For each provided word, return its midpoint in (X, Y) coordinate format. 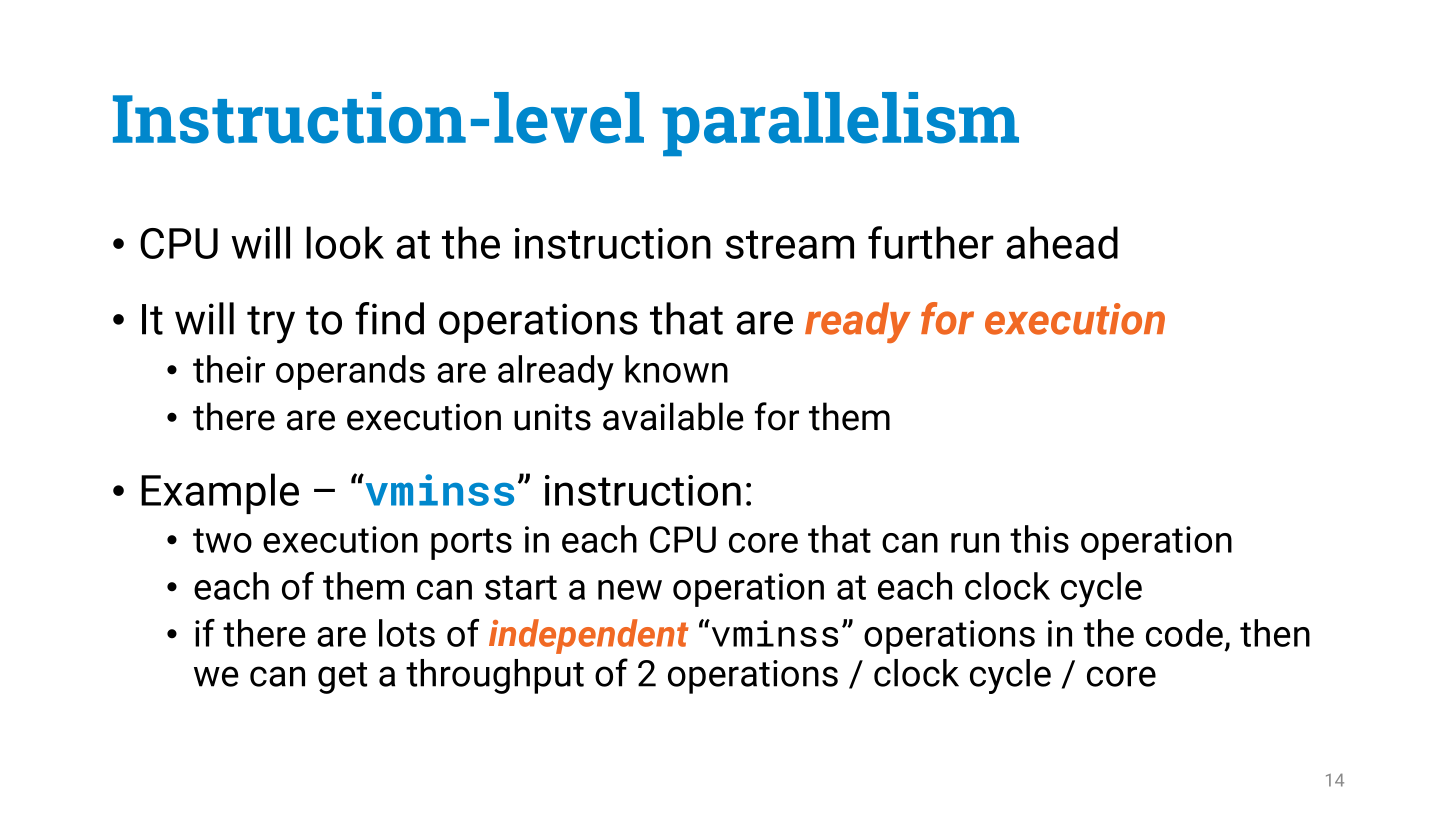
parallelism (840, 124)
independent (588, 636)
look (345, 242)
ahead (1062, 242)
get (342, 678)
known (676, 369)
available (673, 416)
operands (350, 372)
